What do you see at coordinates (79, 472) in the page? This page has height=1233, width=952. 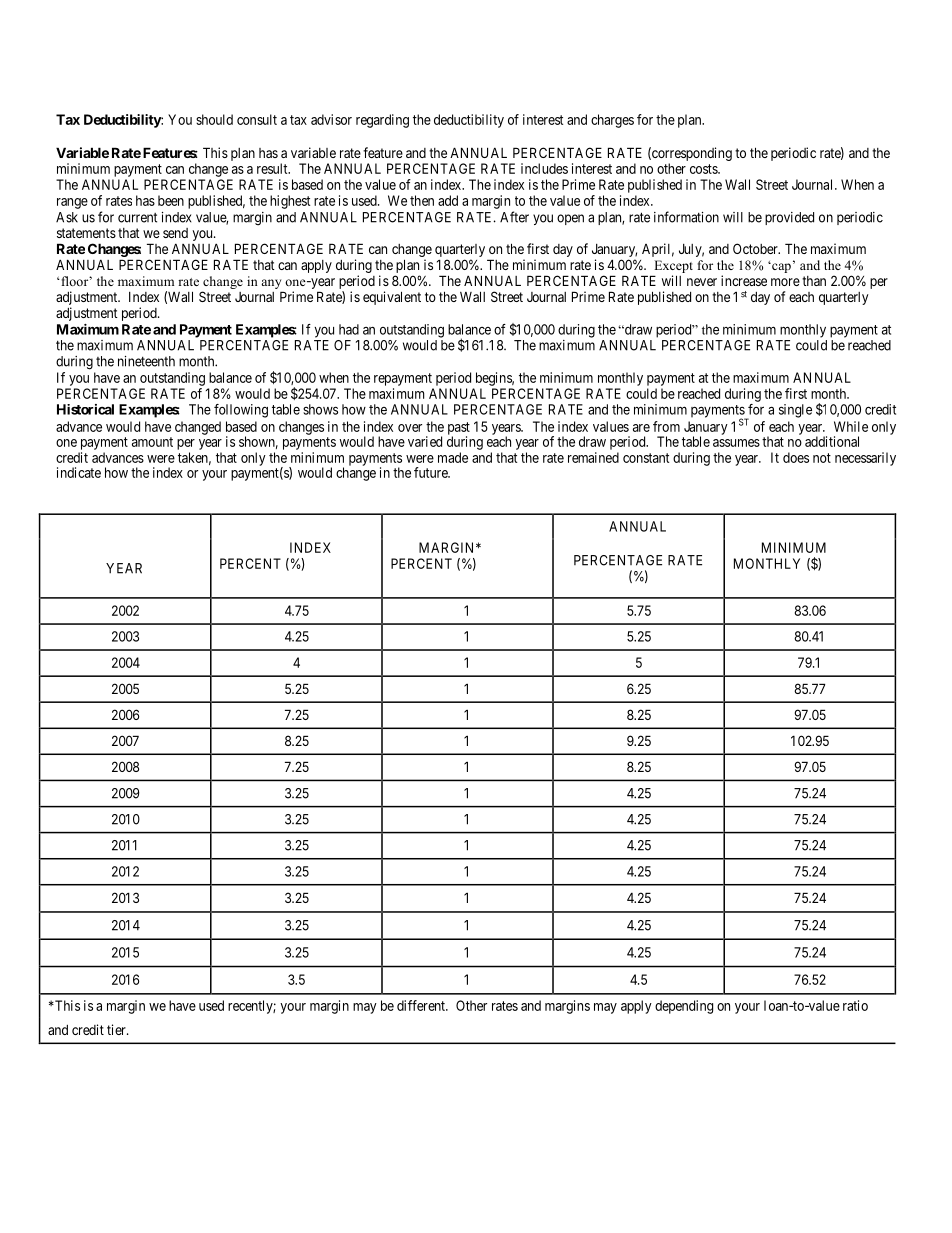 I see `indicate` at bounding box center [79, 472].
